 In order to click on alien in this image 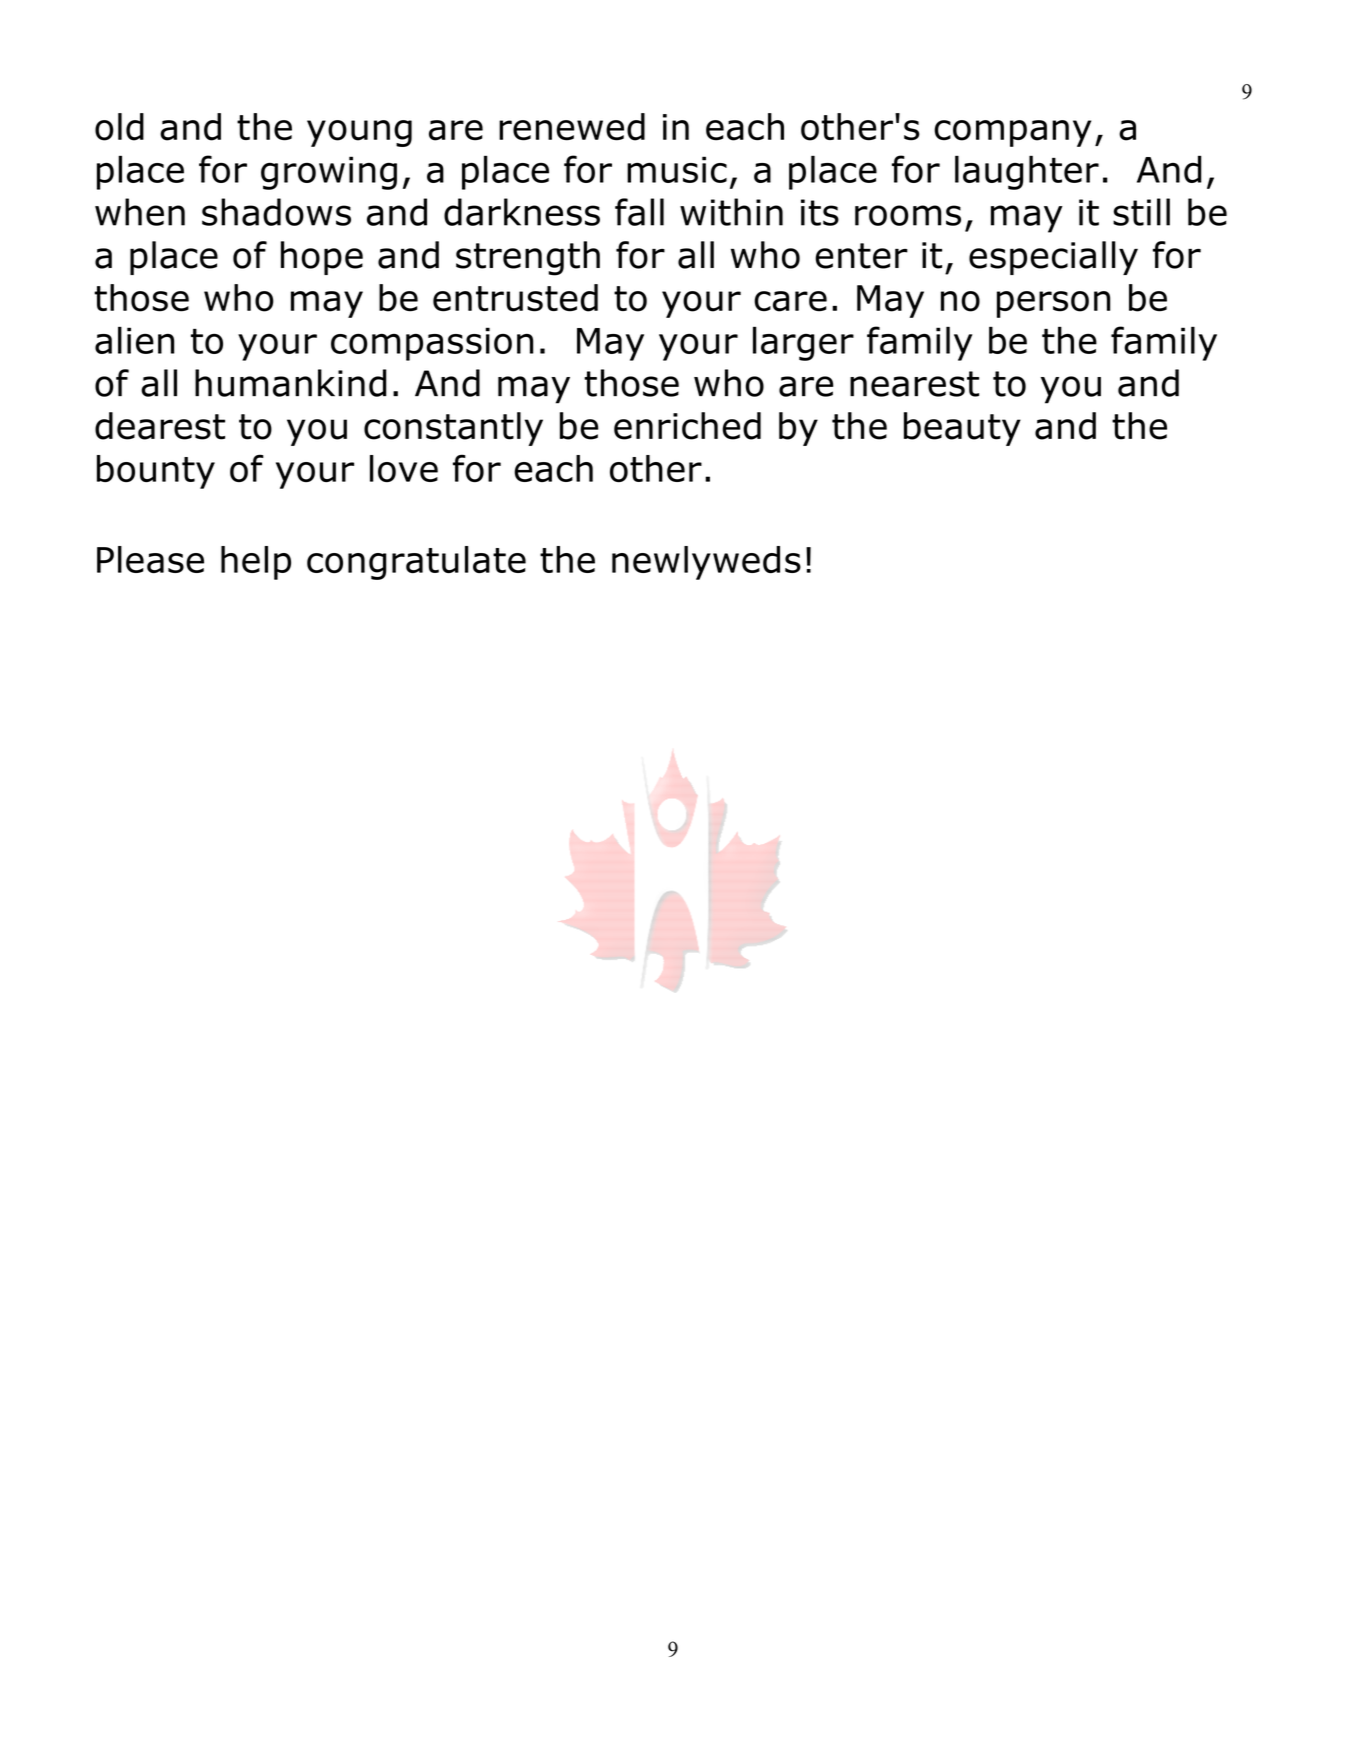, I will do `click(134, 340)`.
